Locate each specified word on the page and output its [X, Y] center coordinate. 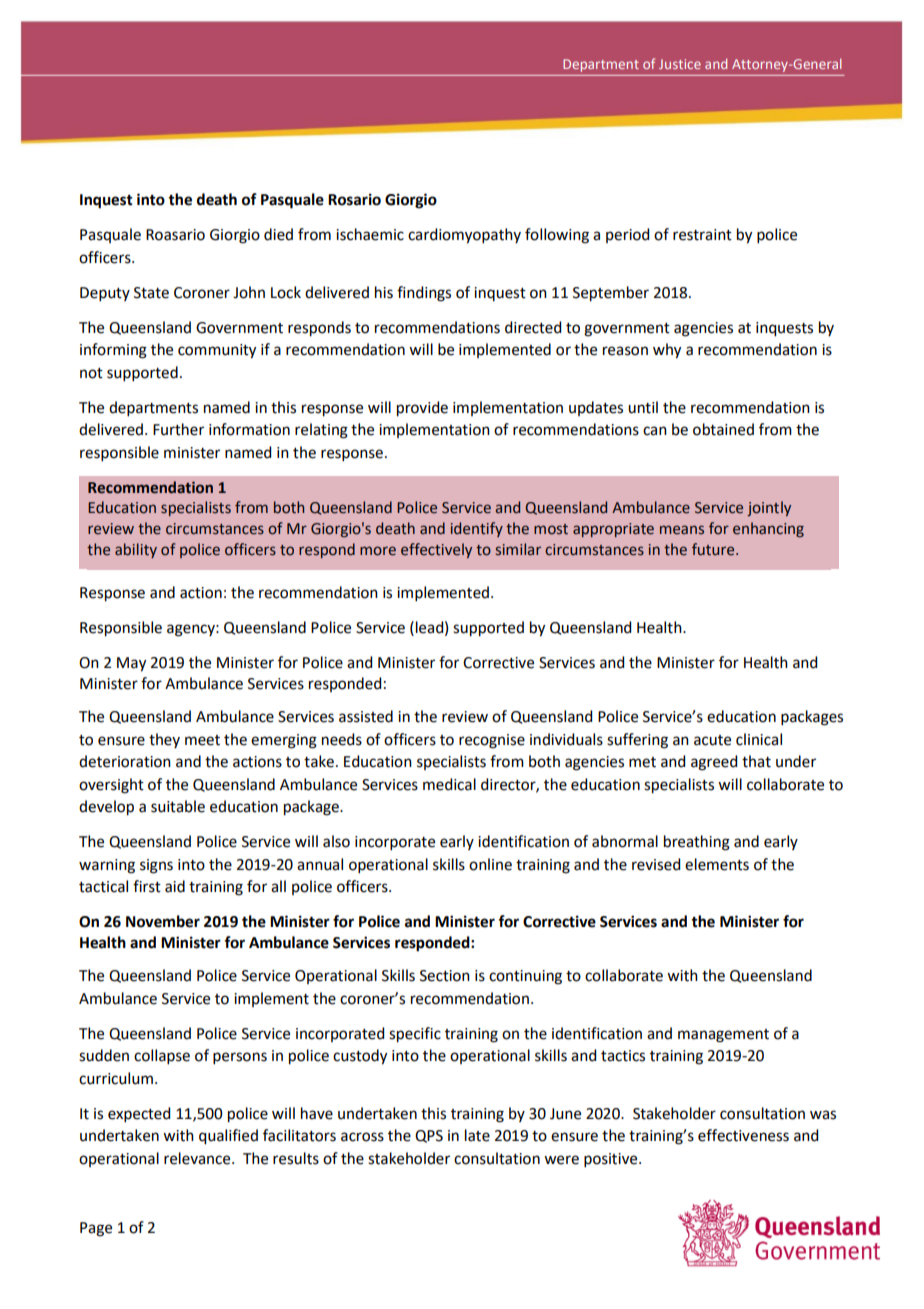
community [217, 351]
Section [445, 976]
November [163, 921]
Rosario [354, 199]
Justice [680, 64]
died [278, 234]
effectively [436, 550]
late [477, 1135]
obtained [723, 429]
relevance [198, 1158]
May [131, 664]
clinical [759, 739]
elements [717, 864]
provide [422, 409]
